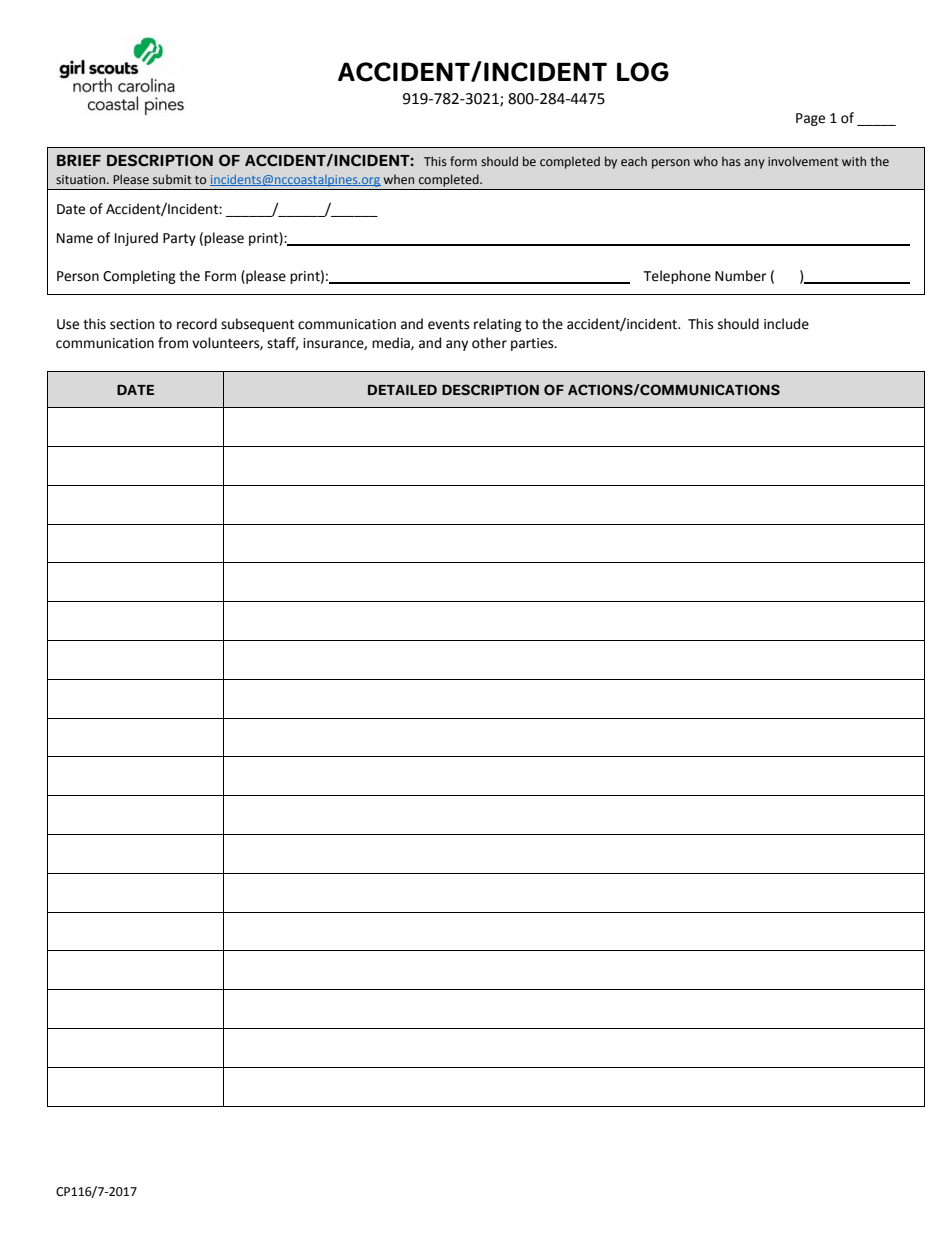  What do you see at coordinates (402, 389) in the page?
I see `DETAILED` at bounding box center [402, 389].
